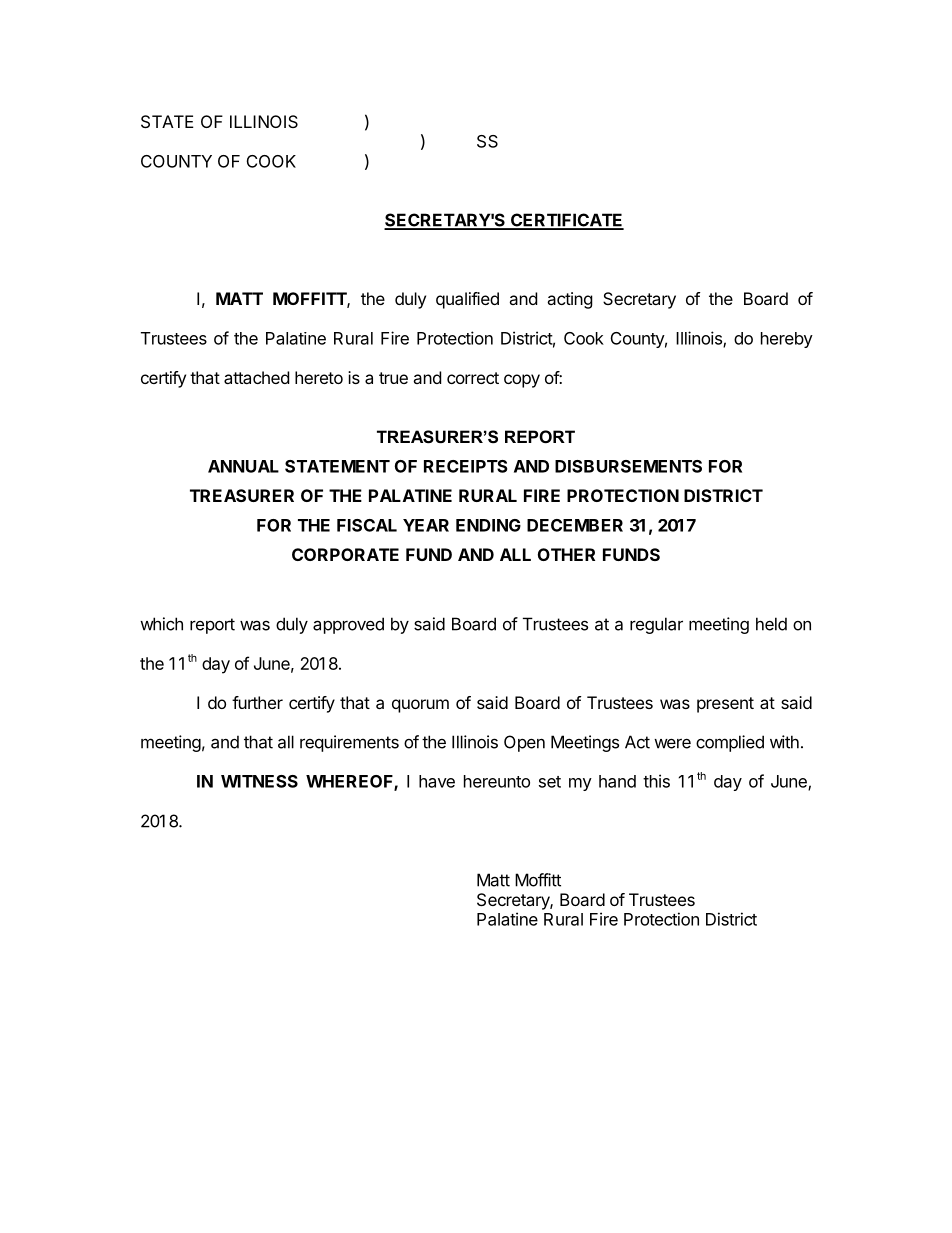 The width and height of the screenshot is (952, 1233). What do you see at coordinates (256, 377) in the screenshot?
I see `attached` at bounding box center [256, 377].
